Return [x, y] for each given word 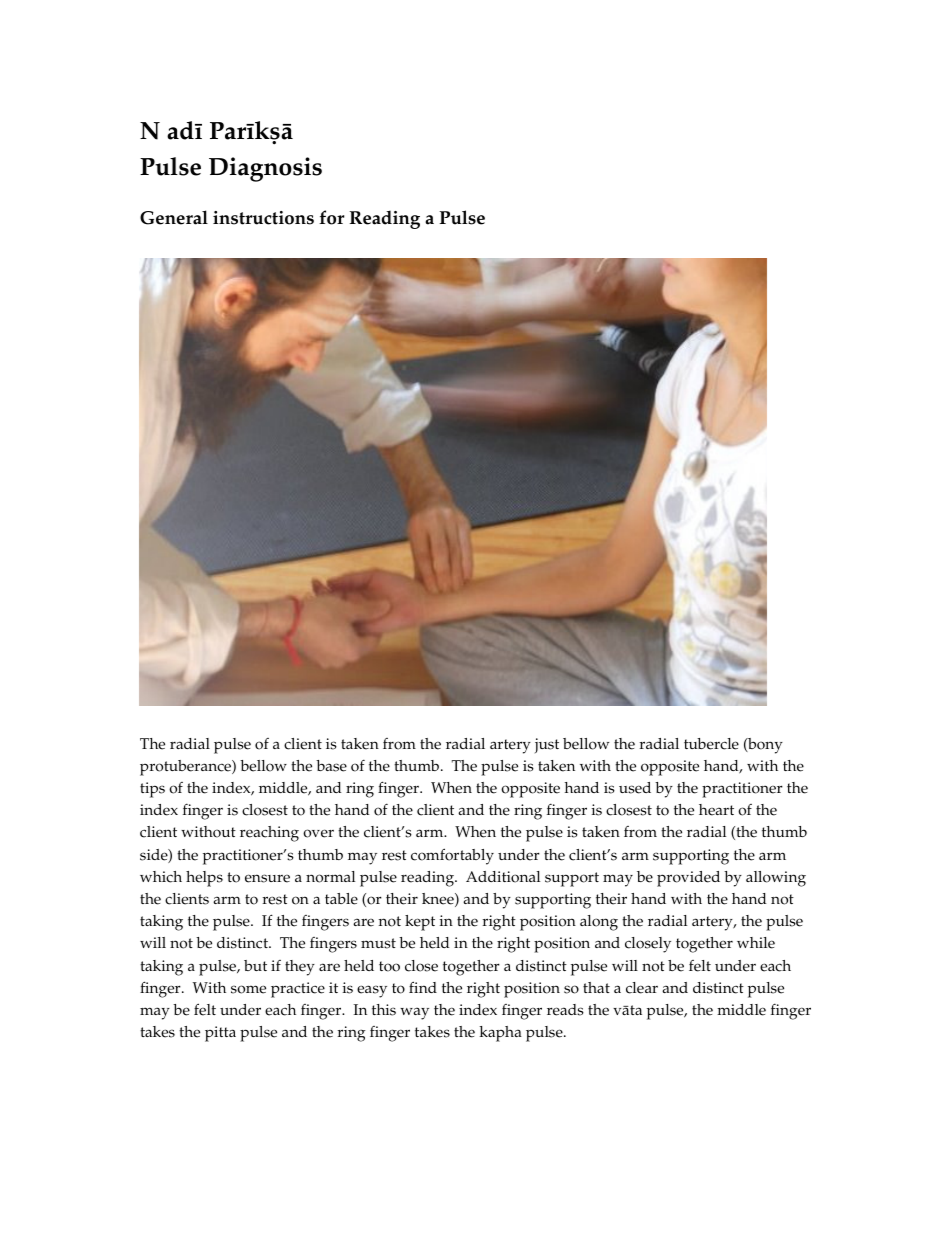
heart [716, 810]
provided [688, 879]
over [318, 833]
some [248, 989]
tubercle [711, 744]
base [331, 766]
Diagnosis [265, 169]
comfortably [452, 856]
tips [152, 790]
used [635, 788]
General [174, 217]
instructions [263, 218]
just [547, 745]
